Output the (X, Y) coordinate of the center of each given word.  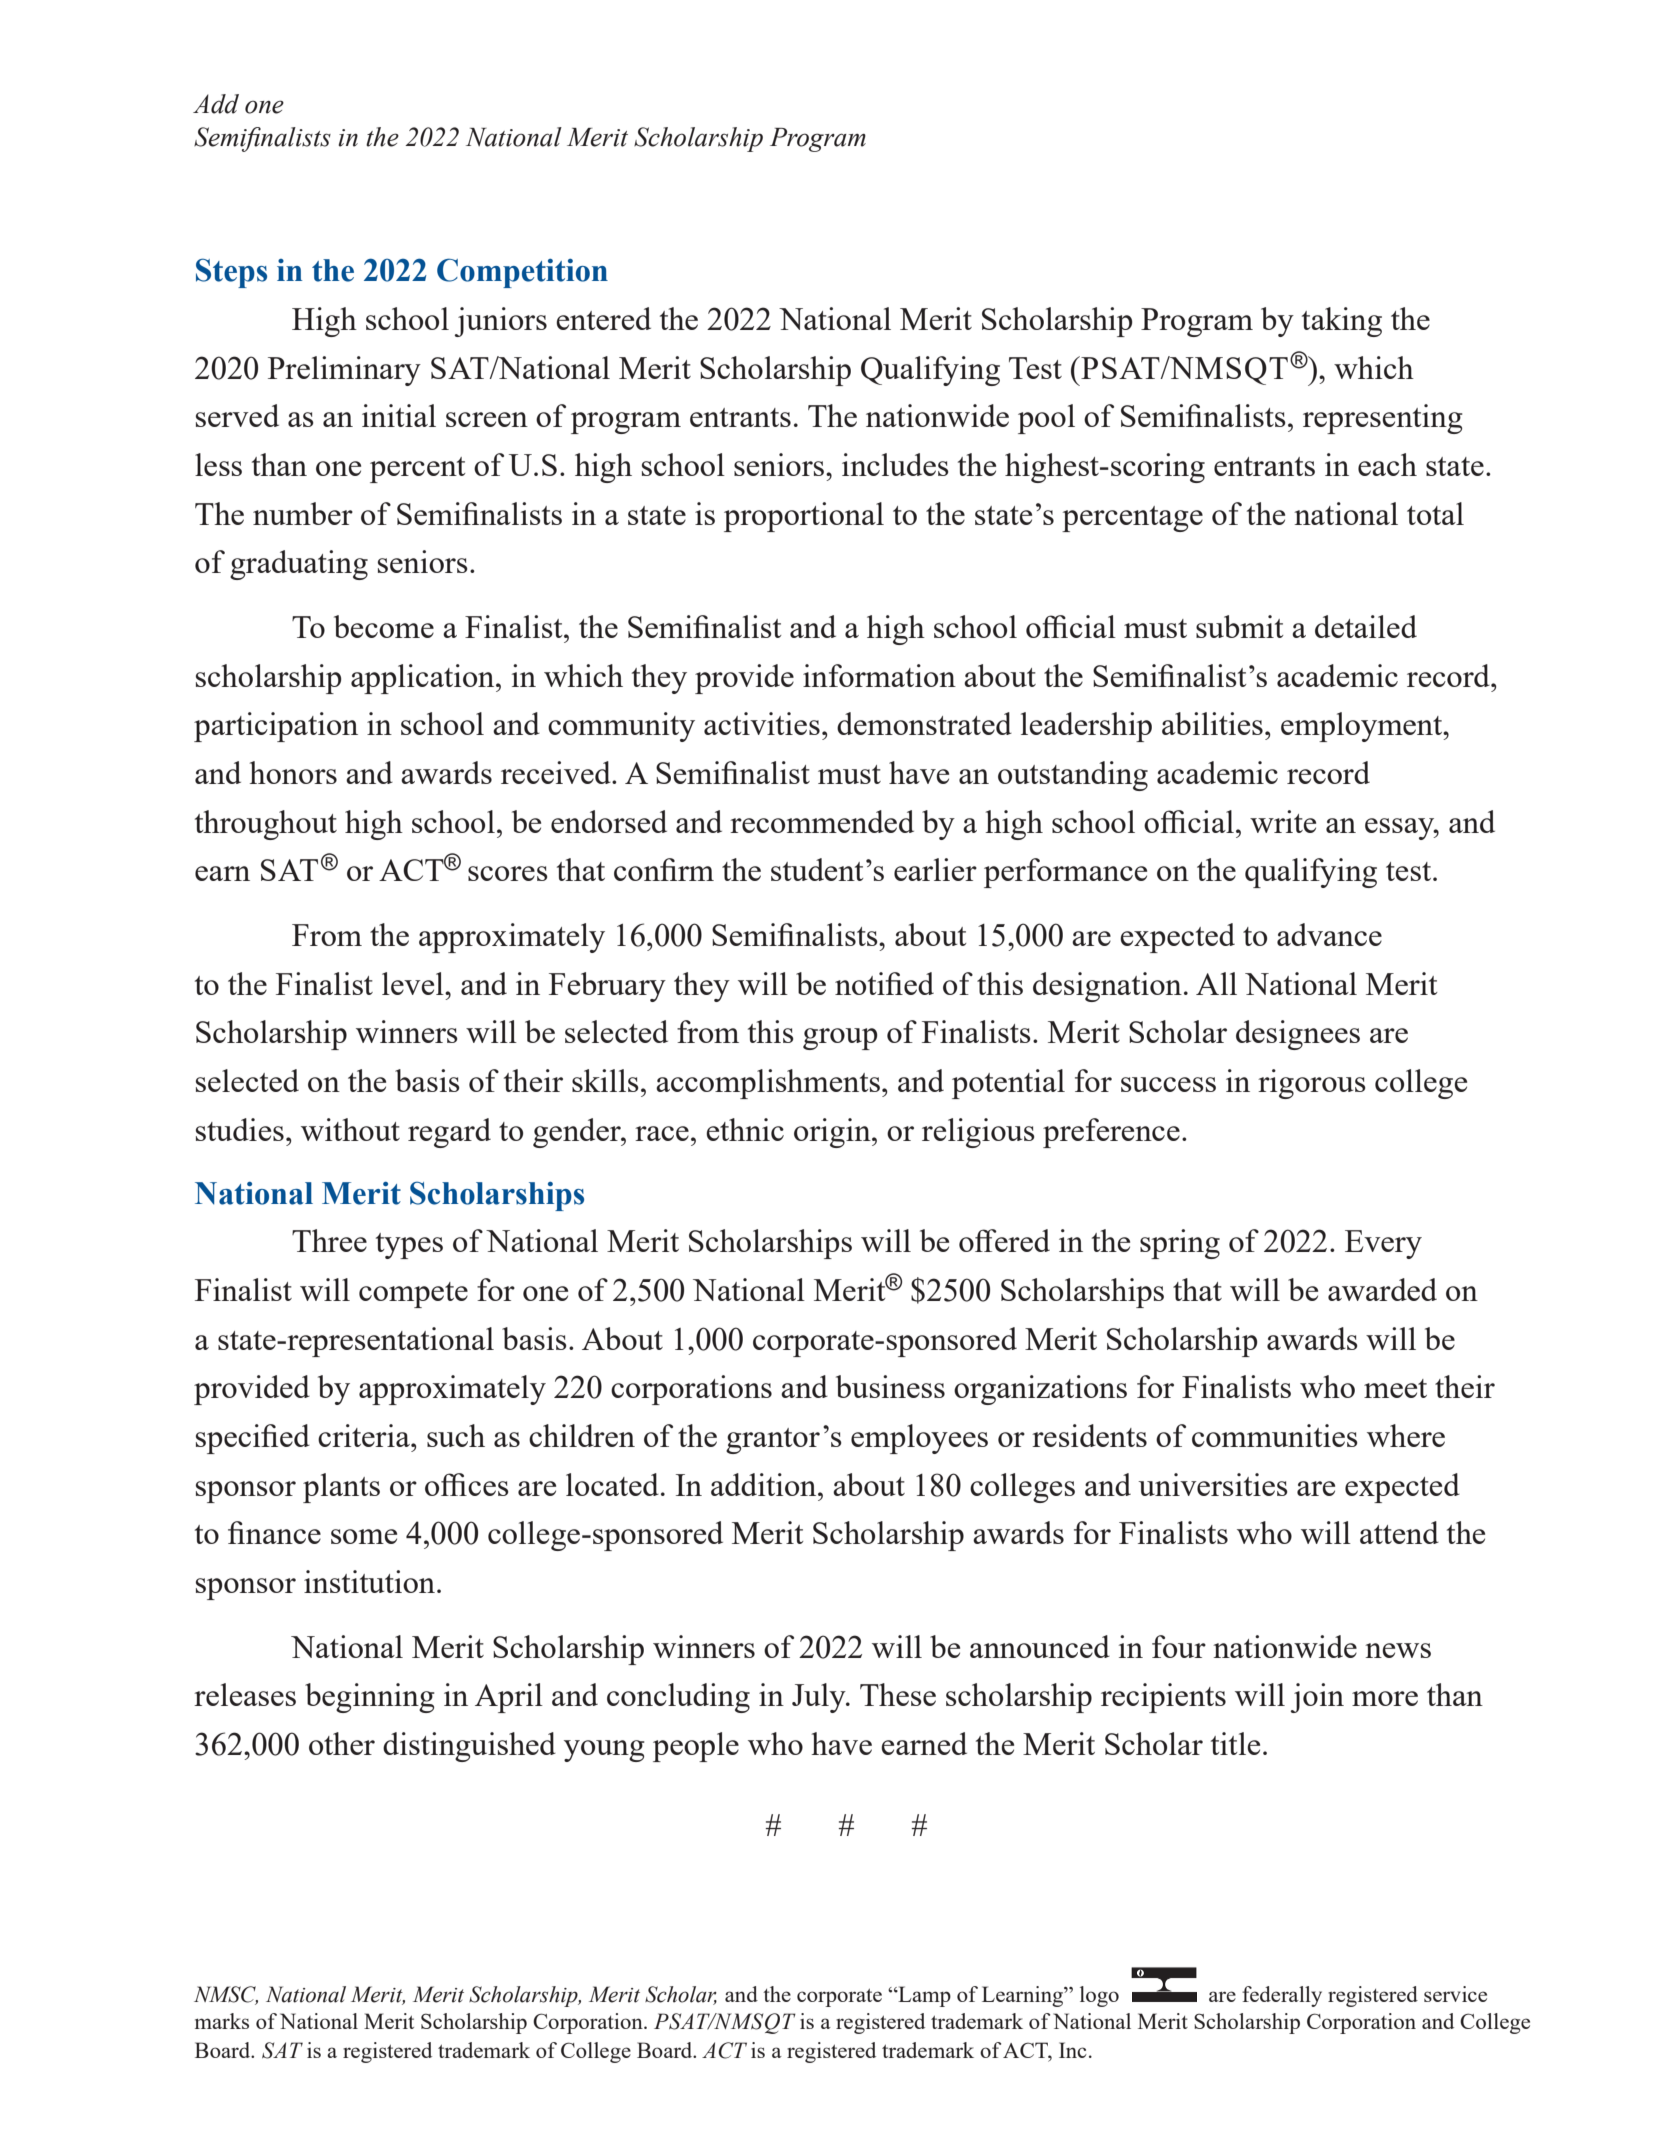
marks (222, 2021)
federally (1282, 1996)
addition (765, 1484)
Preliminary (344, 371)
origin (833, 1133)
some (364, 1536)
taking (1342, 322)
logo (1099, 1996)
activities (762, 723)
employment (1363, 727)
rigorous (1312, 1084)
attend (1399, 1532)
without (350, 1129)
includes (895, 464)
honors (293, 772)
